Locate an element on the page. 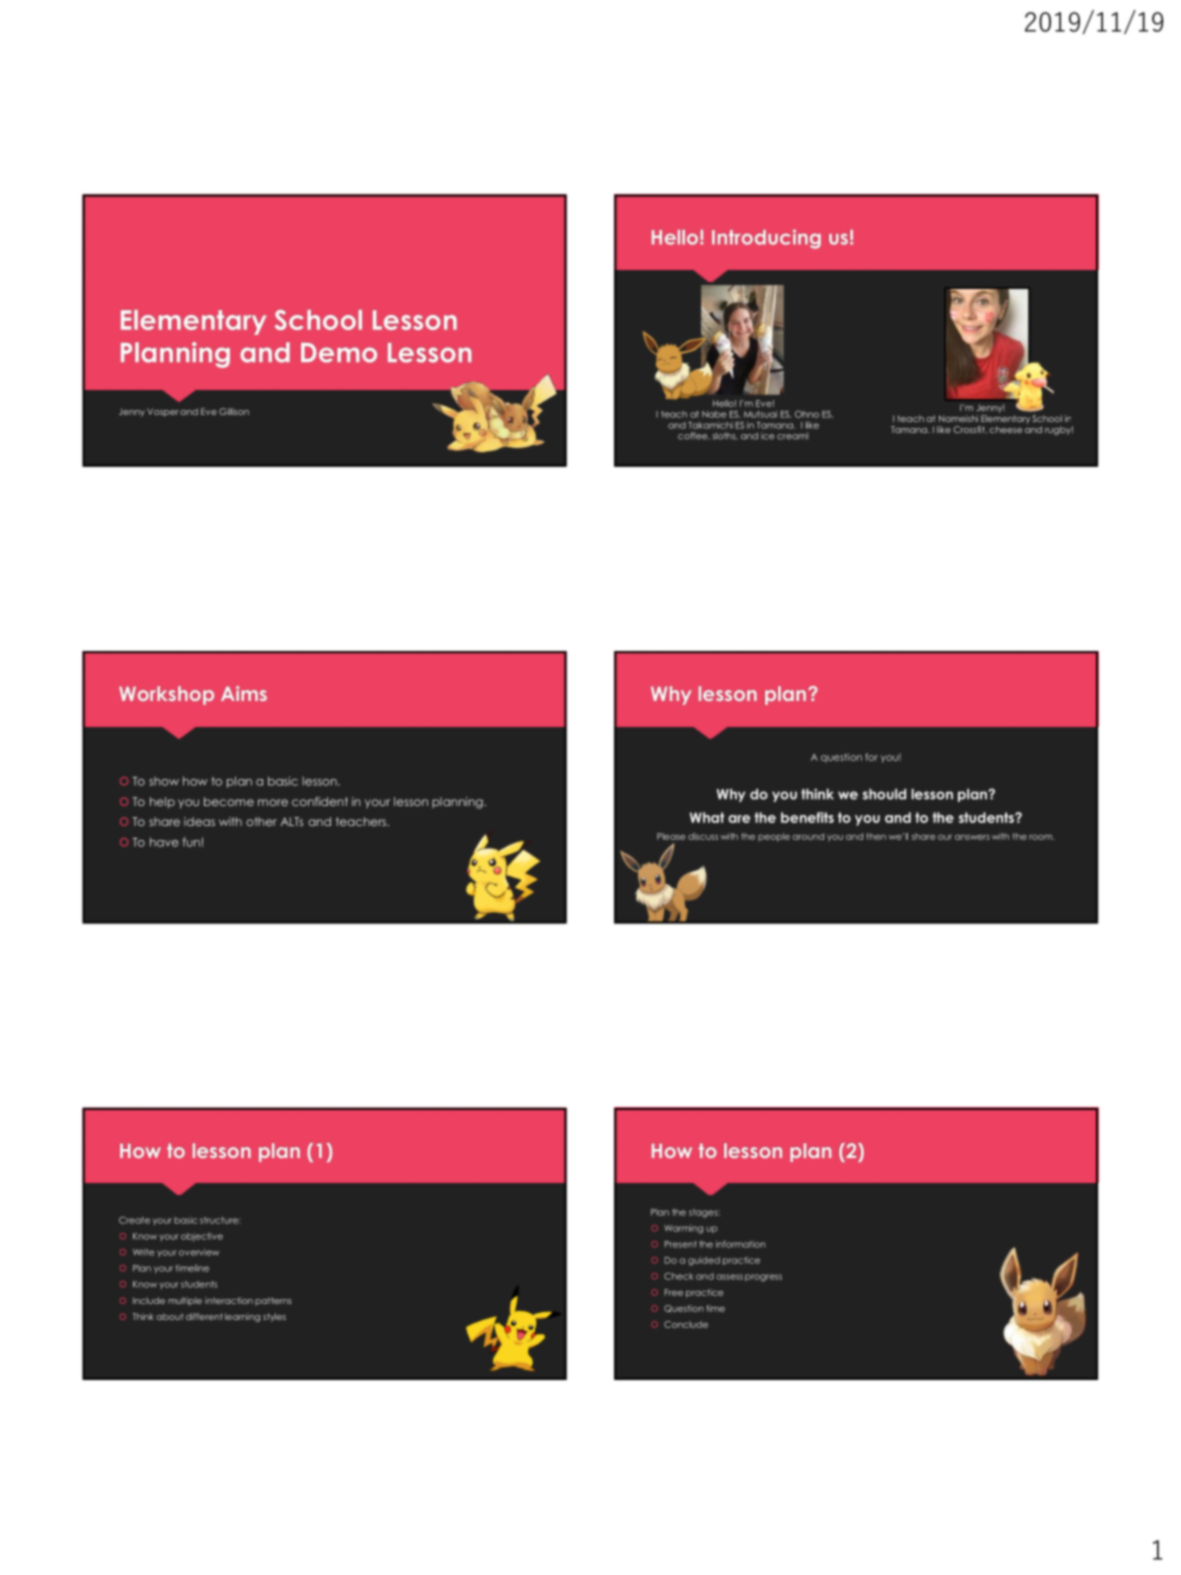  should is located at coordinates (884, 794).
